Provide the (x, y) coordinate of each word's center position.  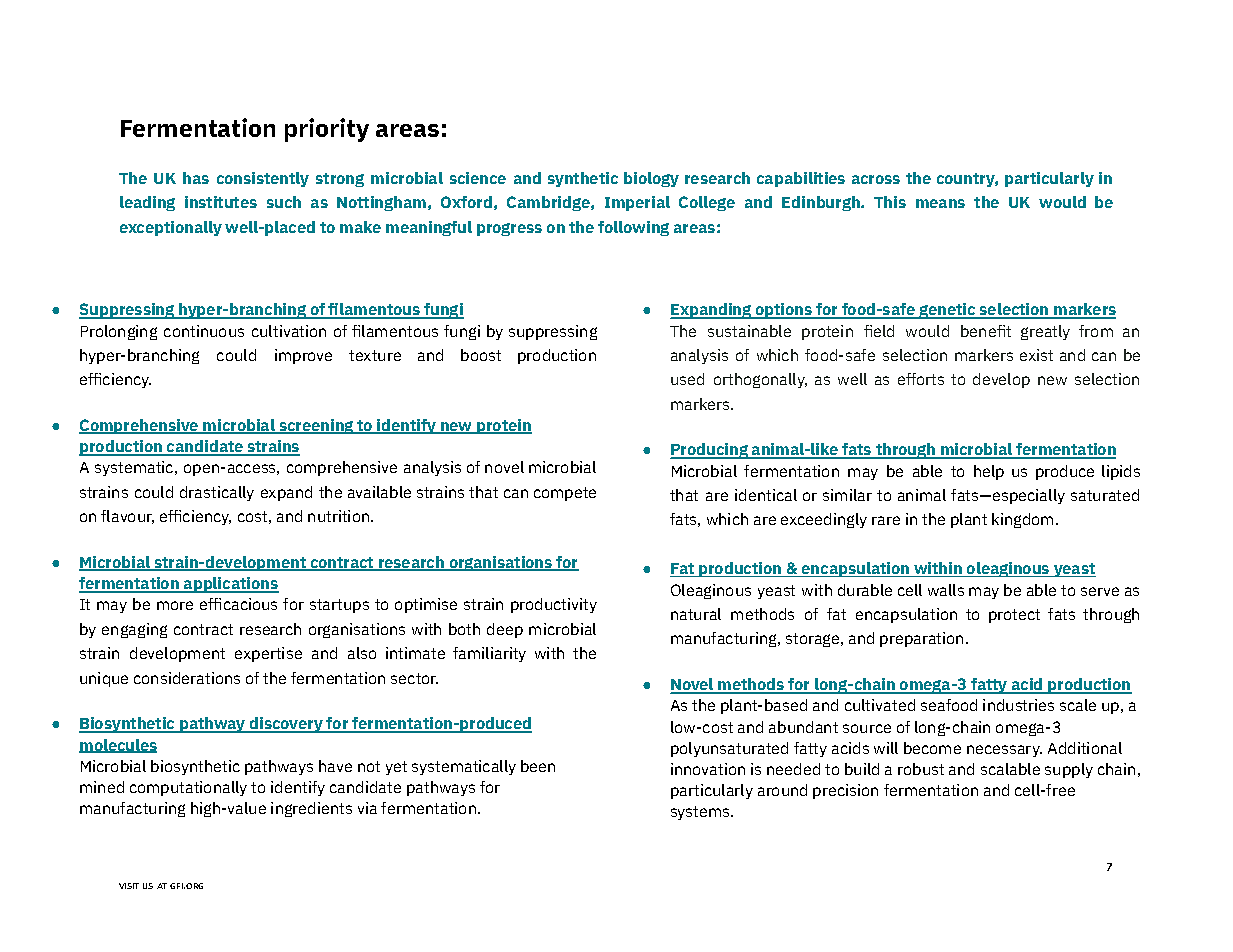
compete (565, 494)
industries (1018, 705)
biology (651, 179)
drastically (217, 493)
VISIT (129, 886)
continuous (204, 331)
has (196, 178)
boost (481, 355)
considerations (187, 678)
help (989, 472)
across (876, 179)
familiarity (489, 654)
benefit (986, 331)
